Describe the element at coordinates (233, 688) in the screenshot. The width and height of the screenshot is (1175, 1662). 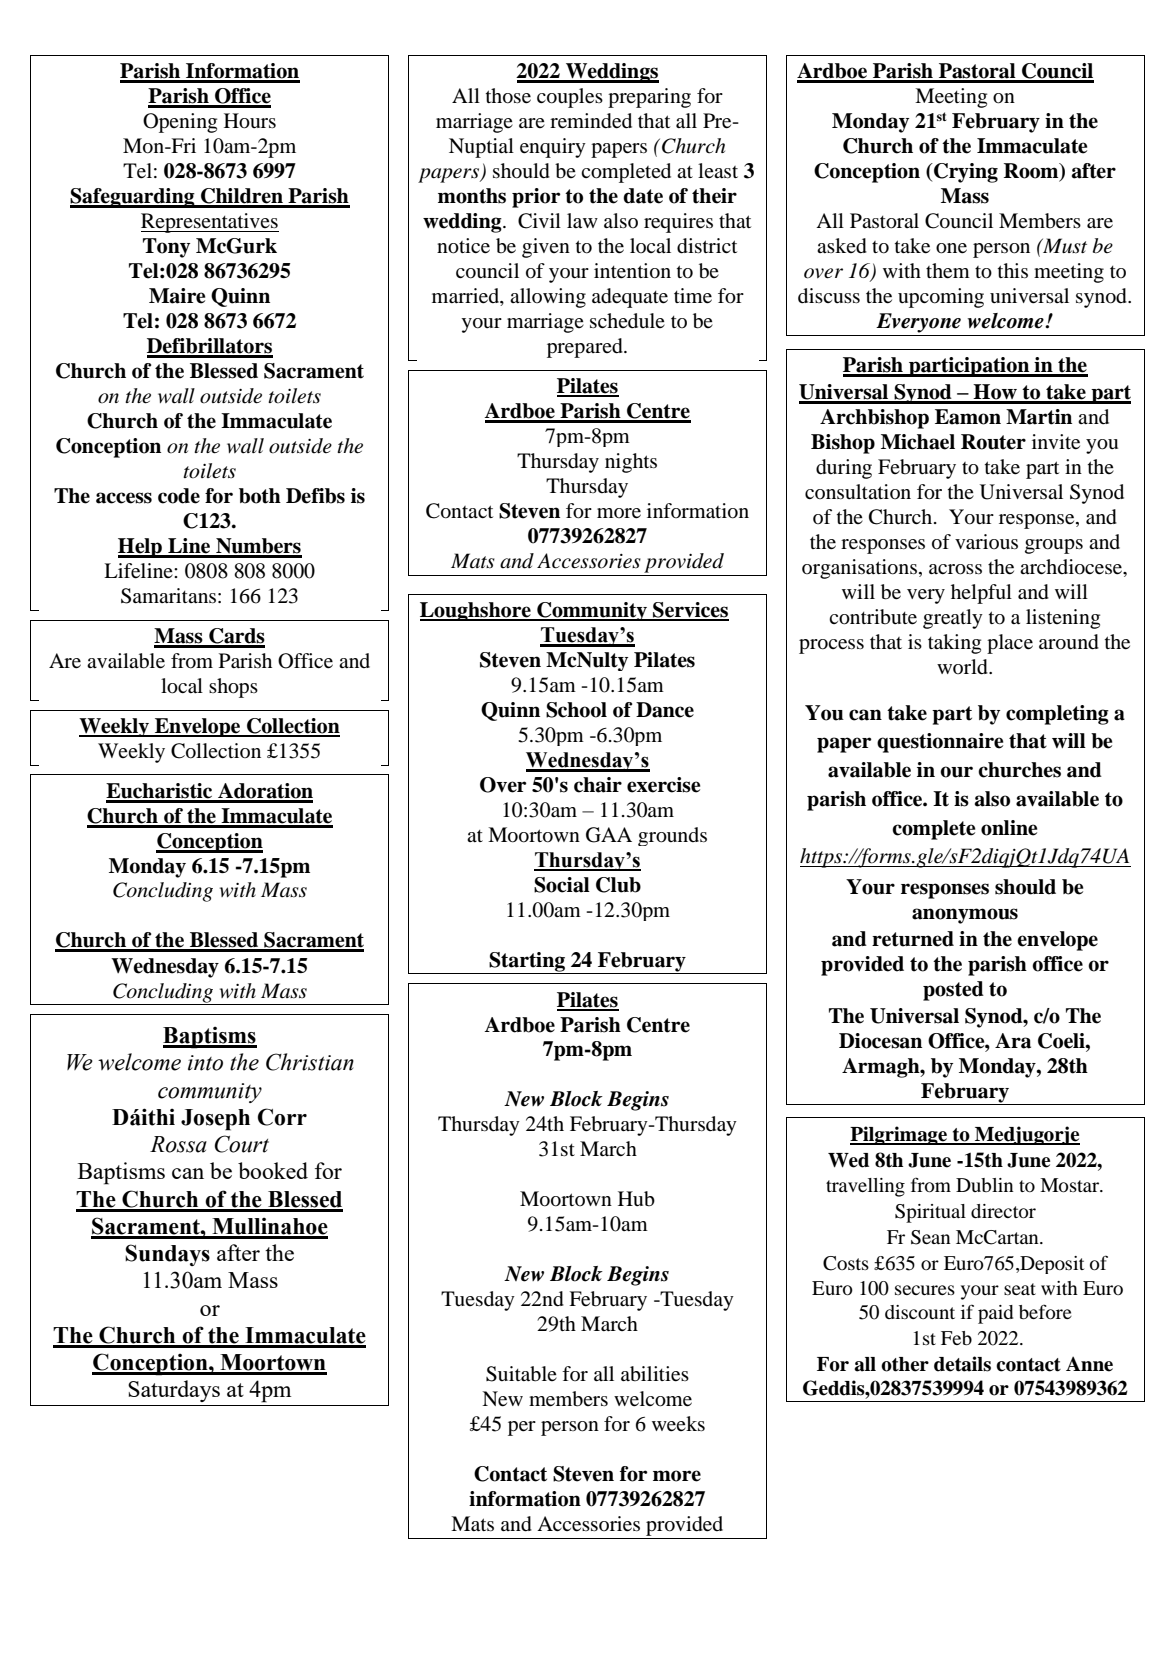
I see `shops` at that location.
